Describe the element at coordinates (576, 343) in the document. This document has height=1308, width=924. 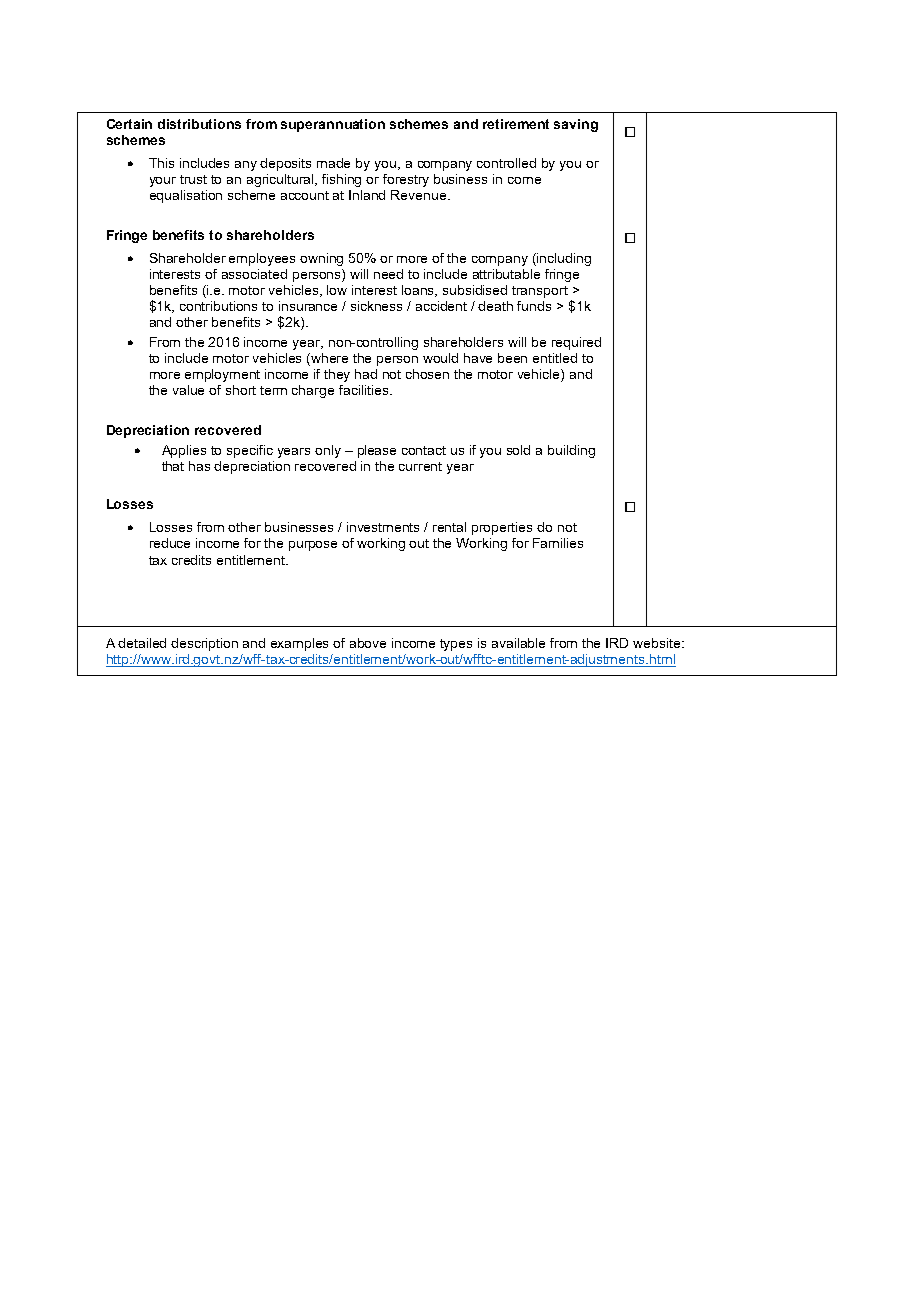
I see `required` at that location.
